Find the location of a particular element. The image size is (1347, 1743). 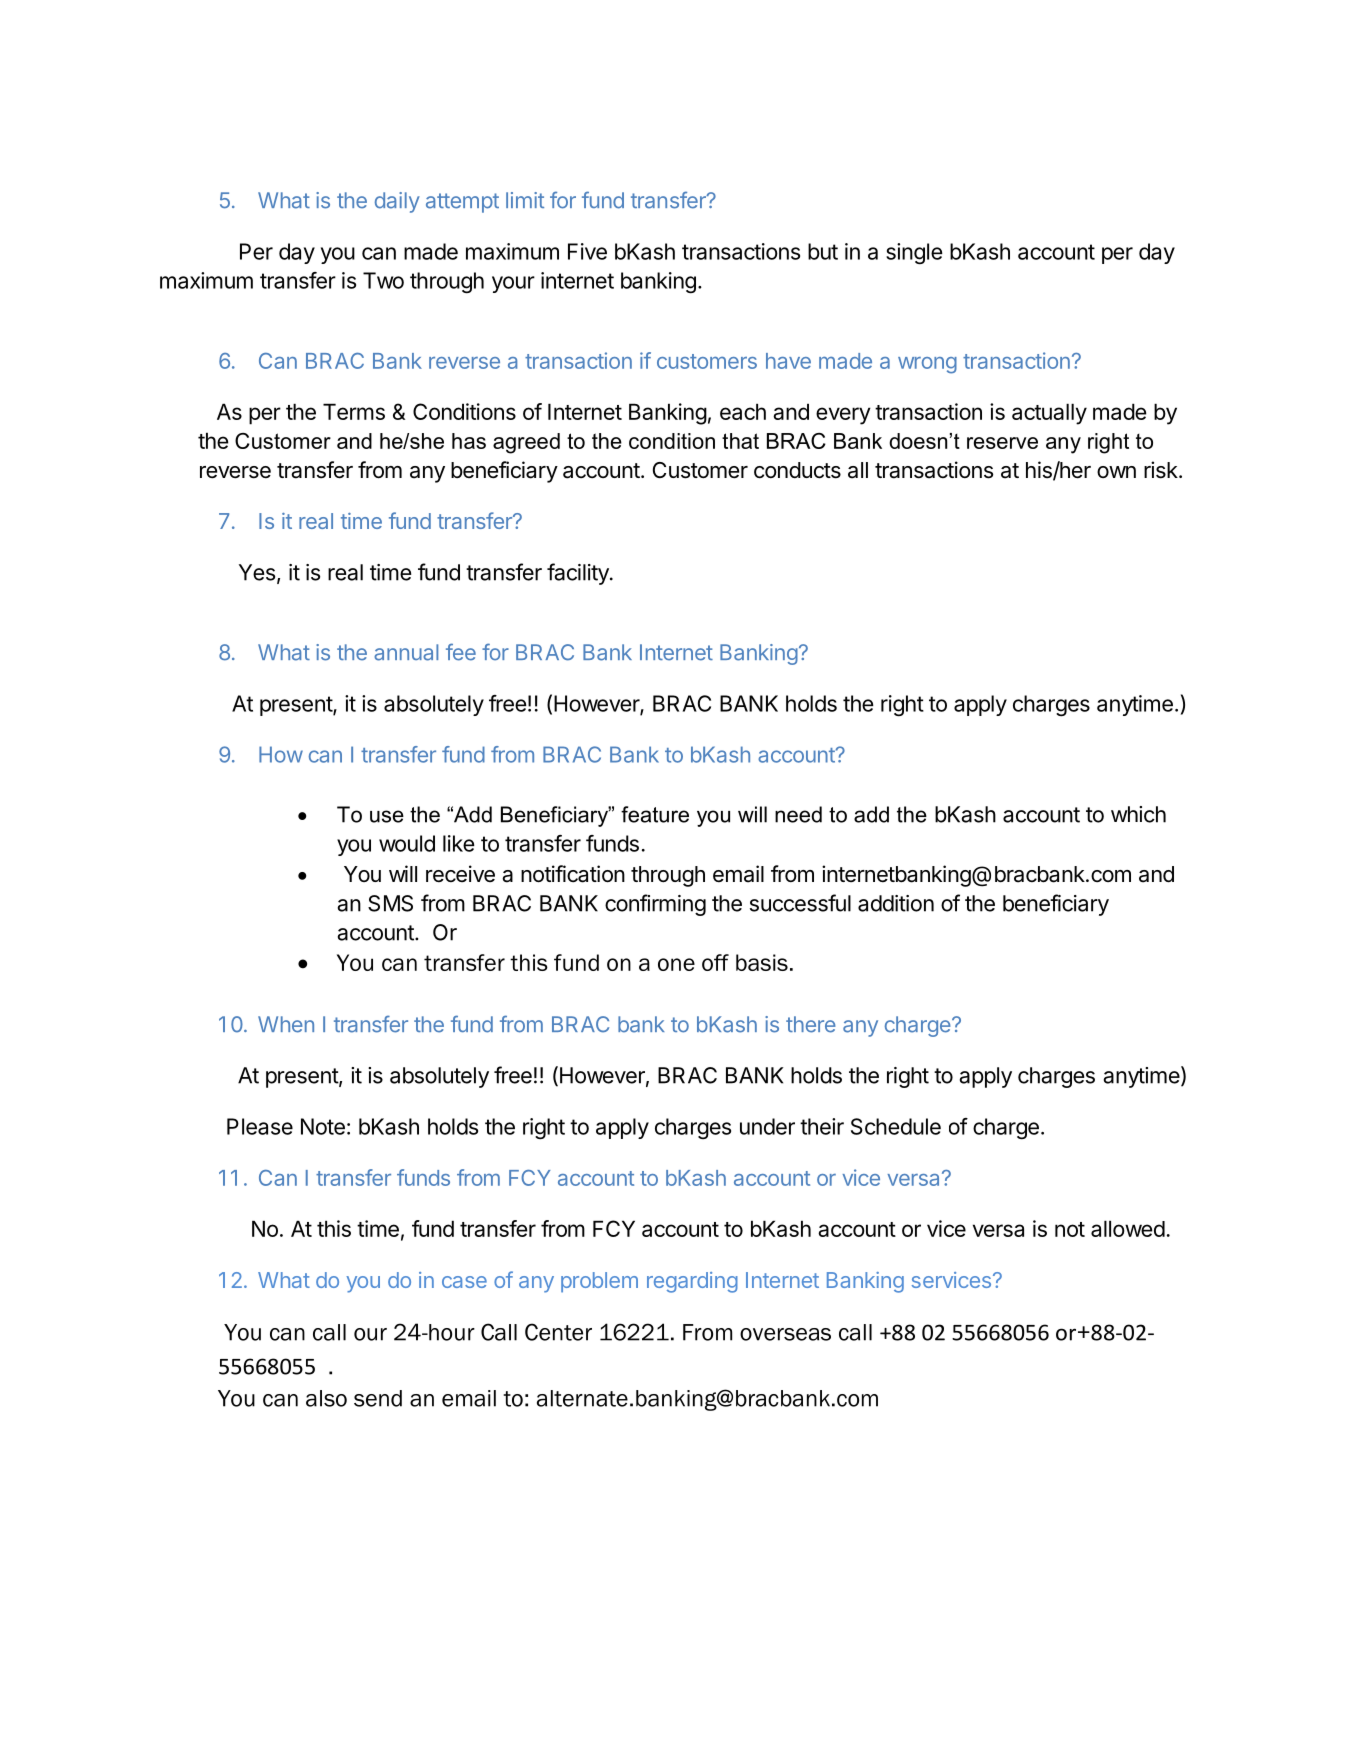

but is located at coordinates (823, 251).
